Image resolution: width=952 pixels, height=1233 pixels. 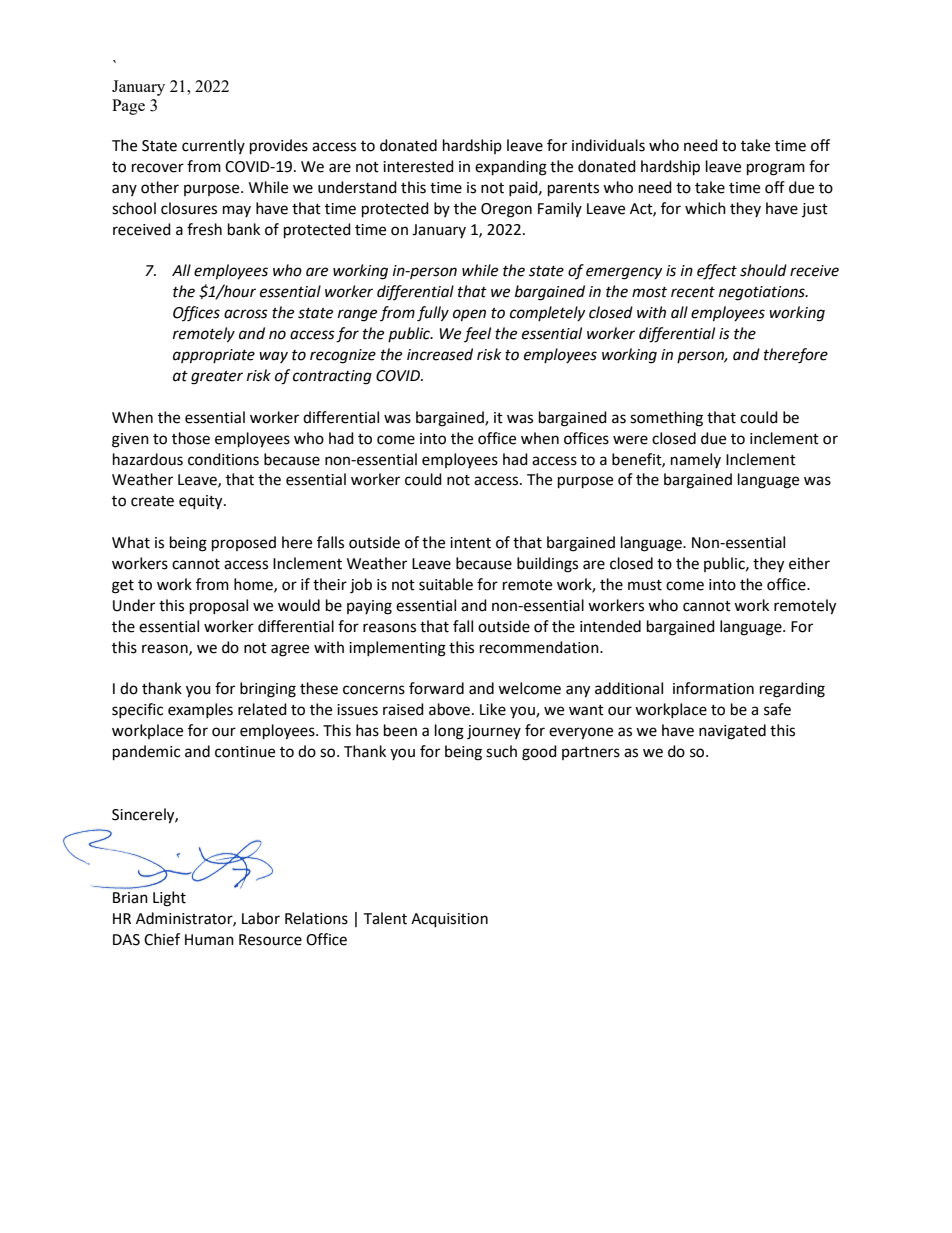 What do you see at coordinates (776, 169) in the page?
I see `program` at bounding box center [776, 169].
